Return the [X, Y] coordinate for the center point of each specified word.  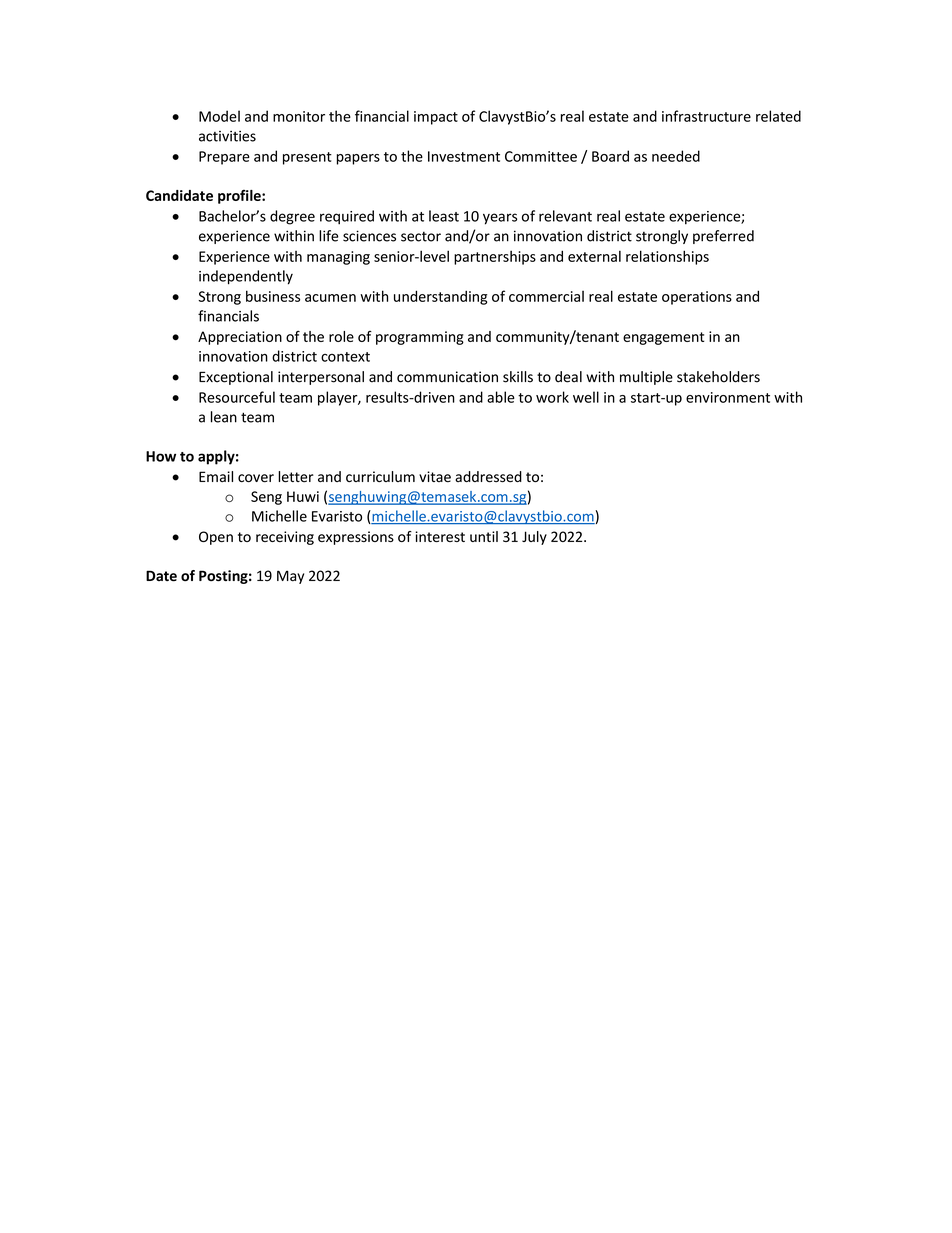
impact [436, 118]
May [290, 577]
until [484, 536]
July [534, 538]
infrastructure [706, 116]
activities [227, 136]
